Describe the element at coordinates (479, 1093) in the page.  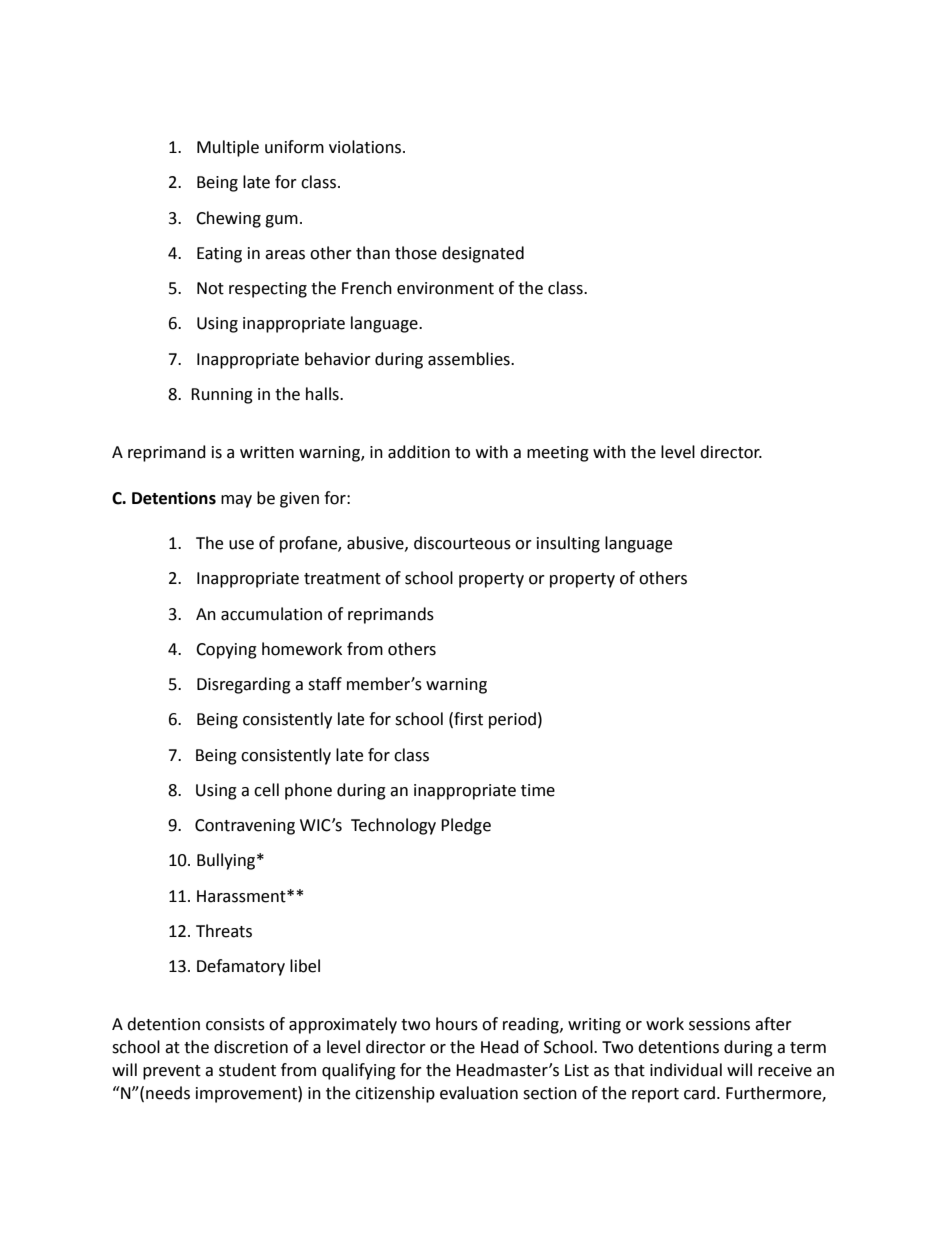
I see `evaluation` at that location.
